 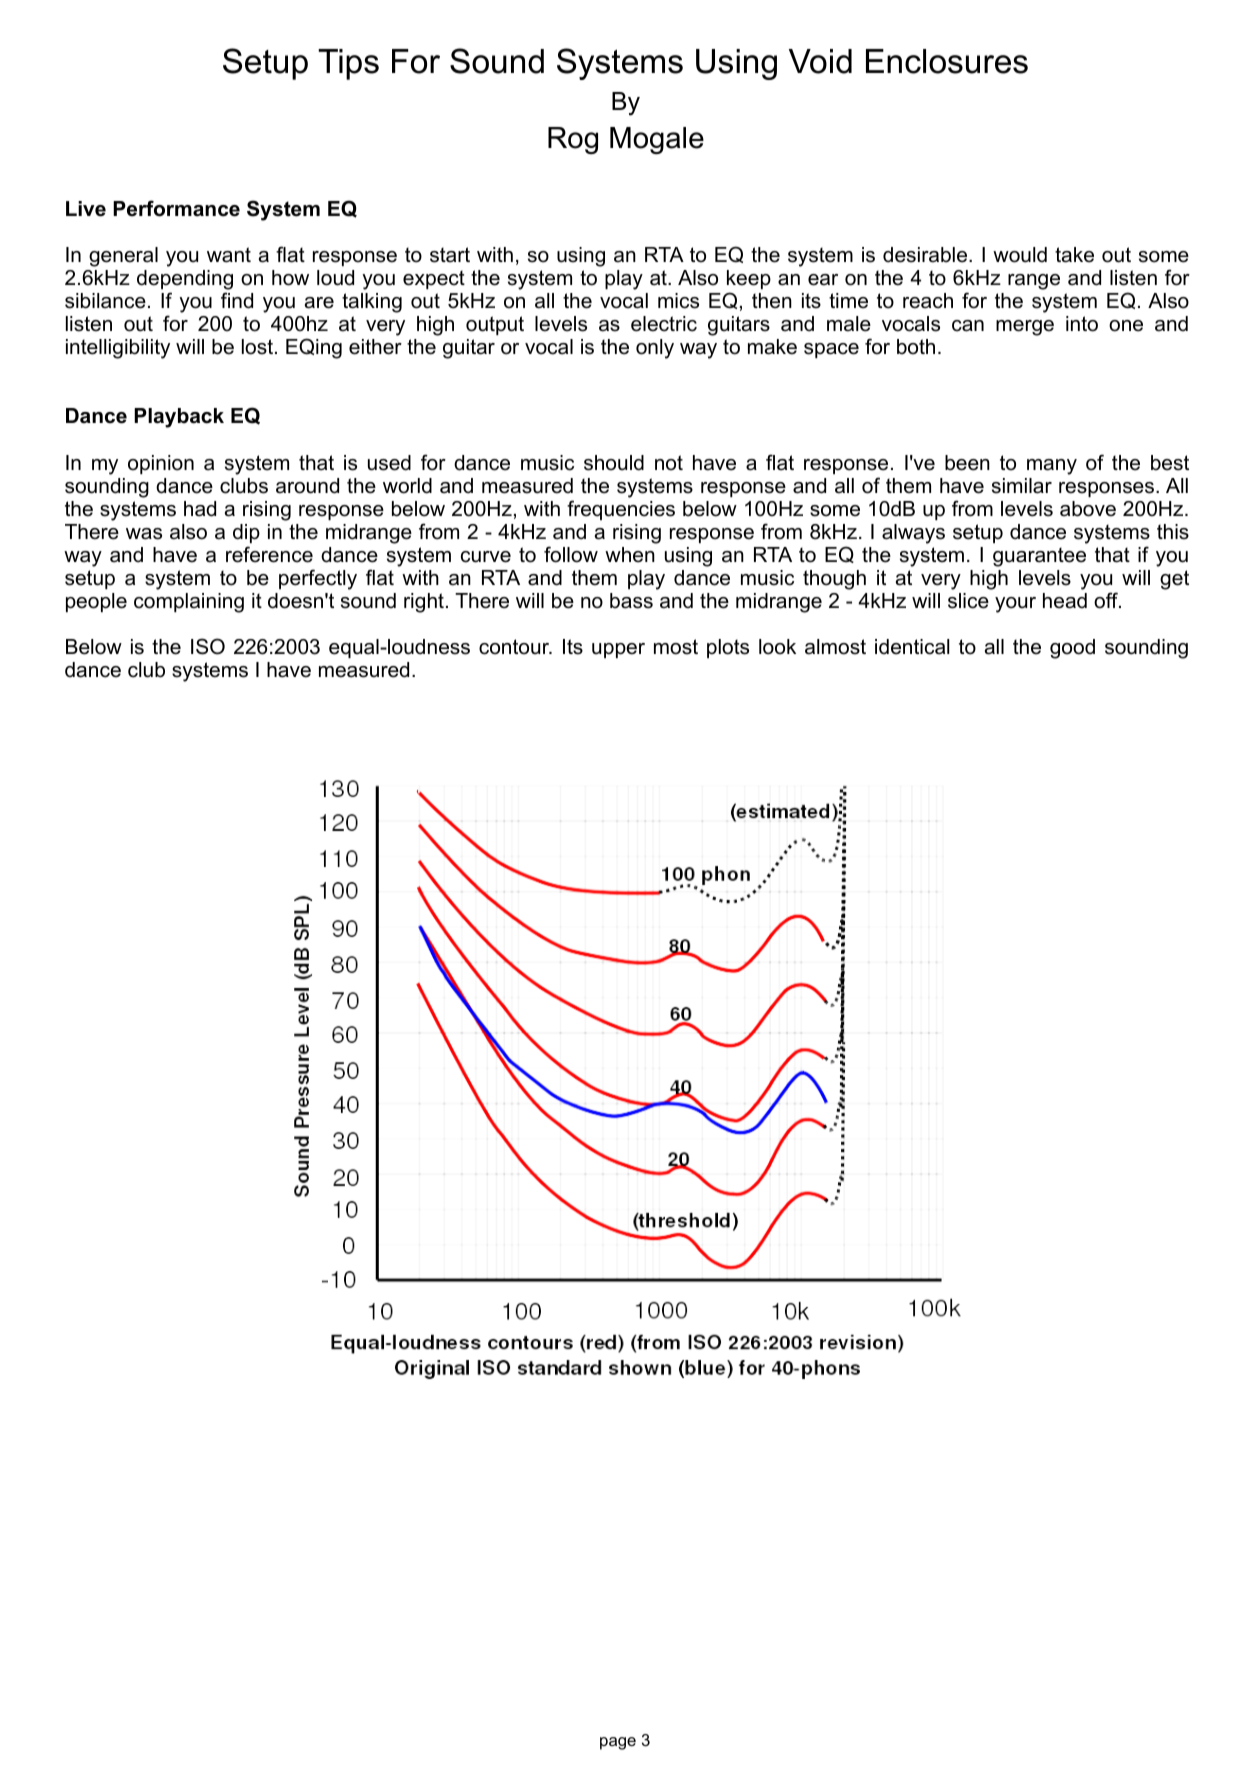 What do you see at coordinates (777, 647) in the screenshot?
I see `look` at bounding box center [777, 647].
